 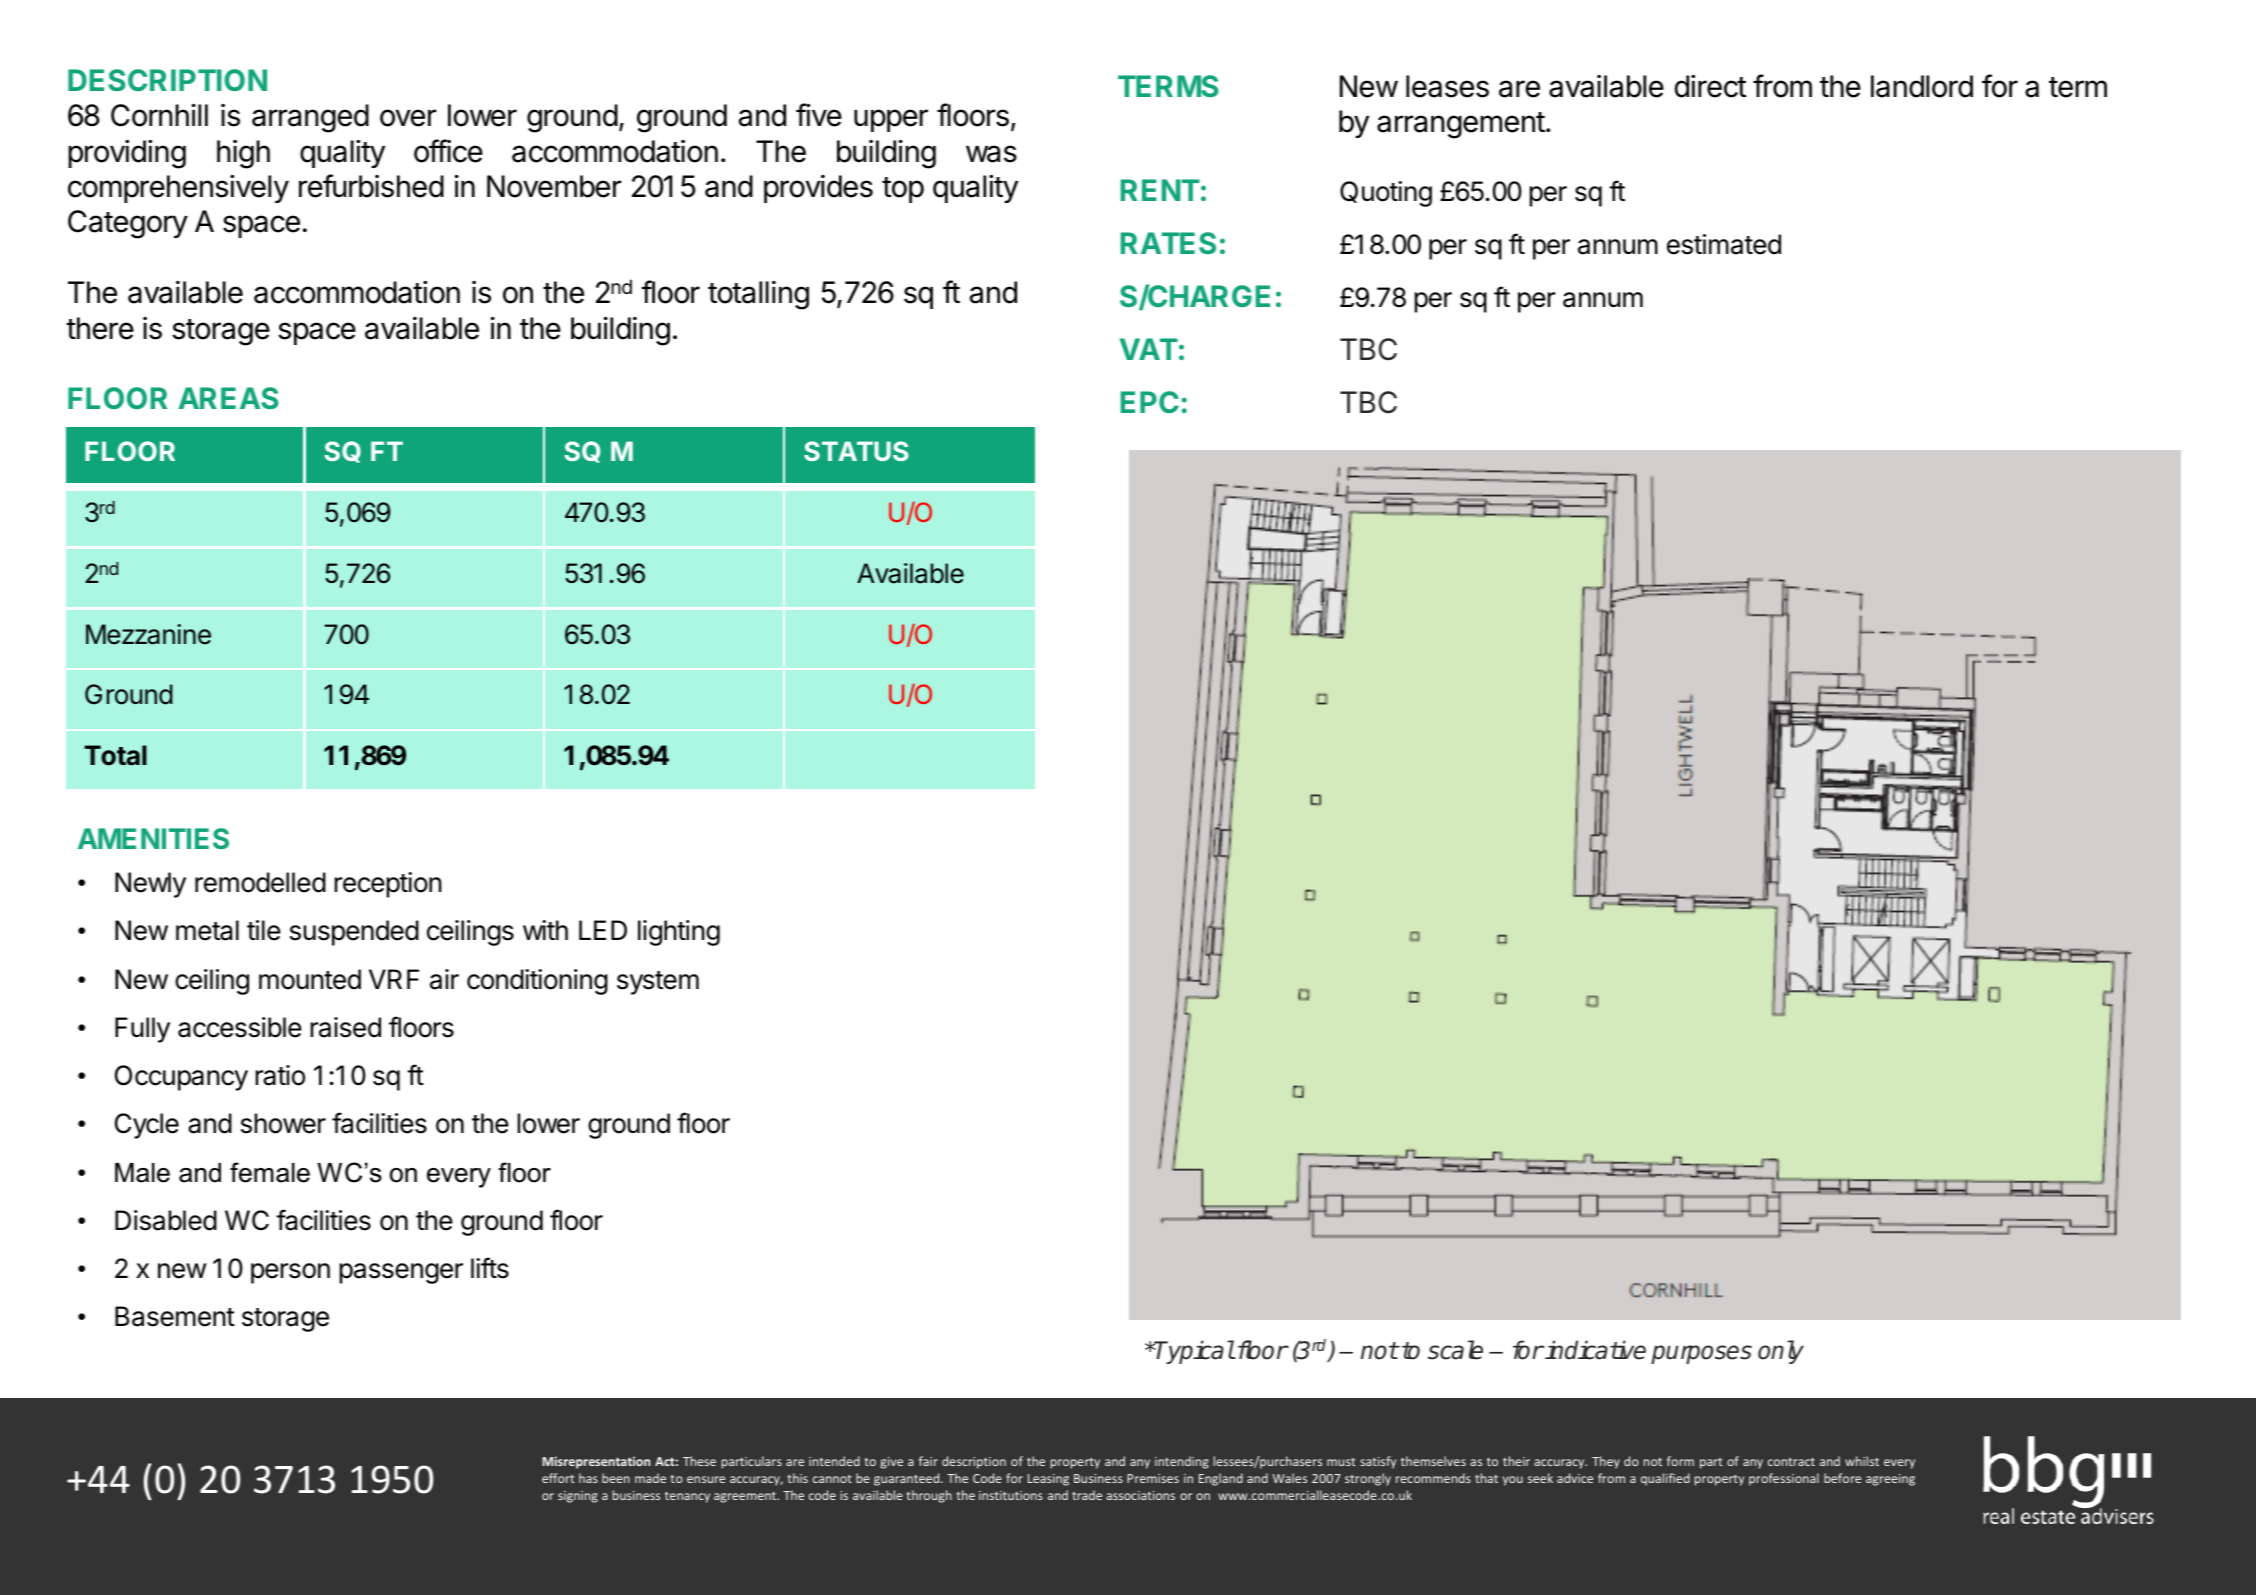 What do you see at coordinates (1048, 1480) in the document?
I see `Leasing` at bounding box center [1048, 1480].
